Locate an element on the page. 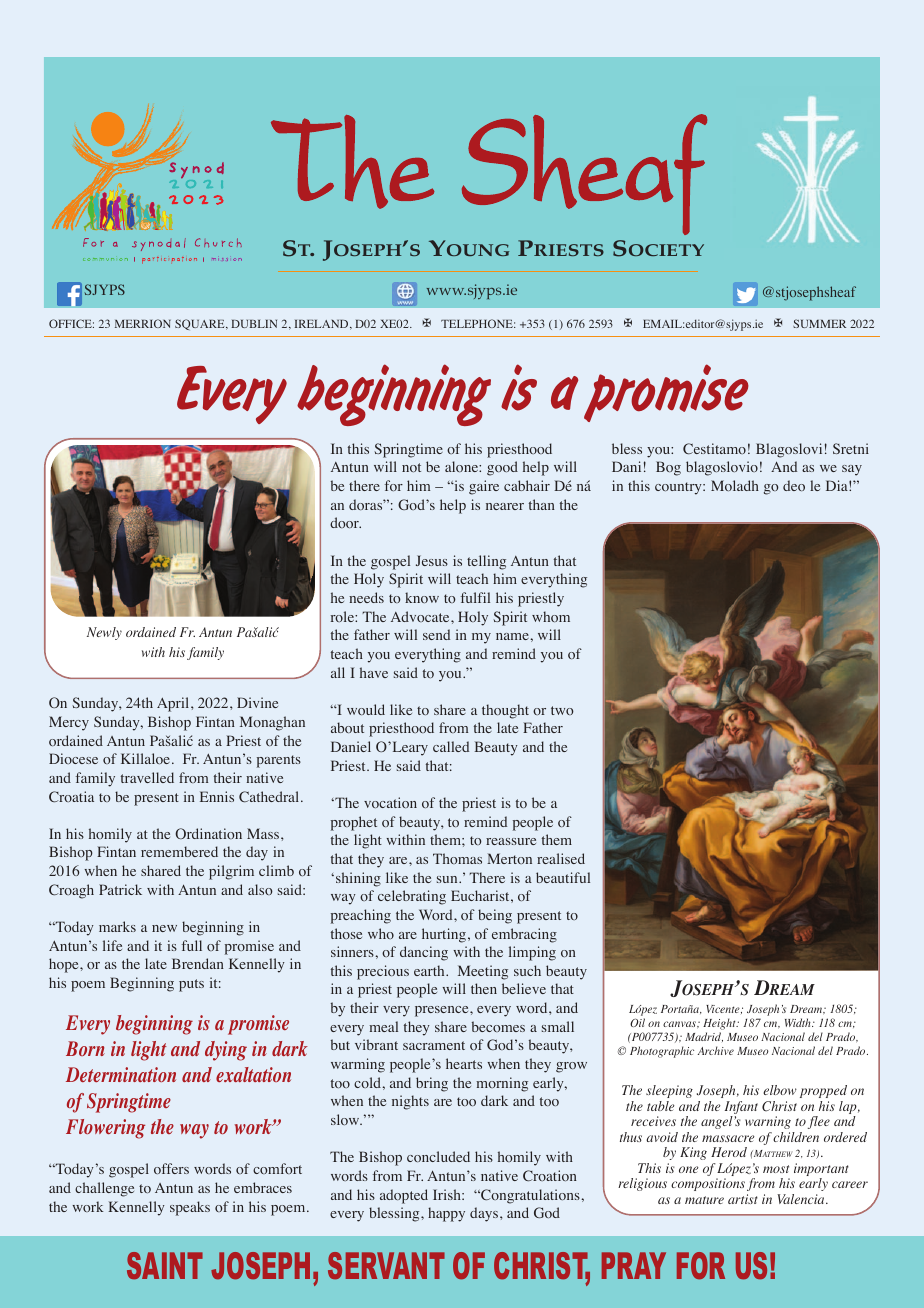 Image resolution: width=924 pixels, height=1308 pixels. travelled is located at coordinates (147, 777).
